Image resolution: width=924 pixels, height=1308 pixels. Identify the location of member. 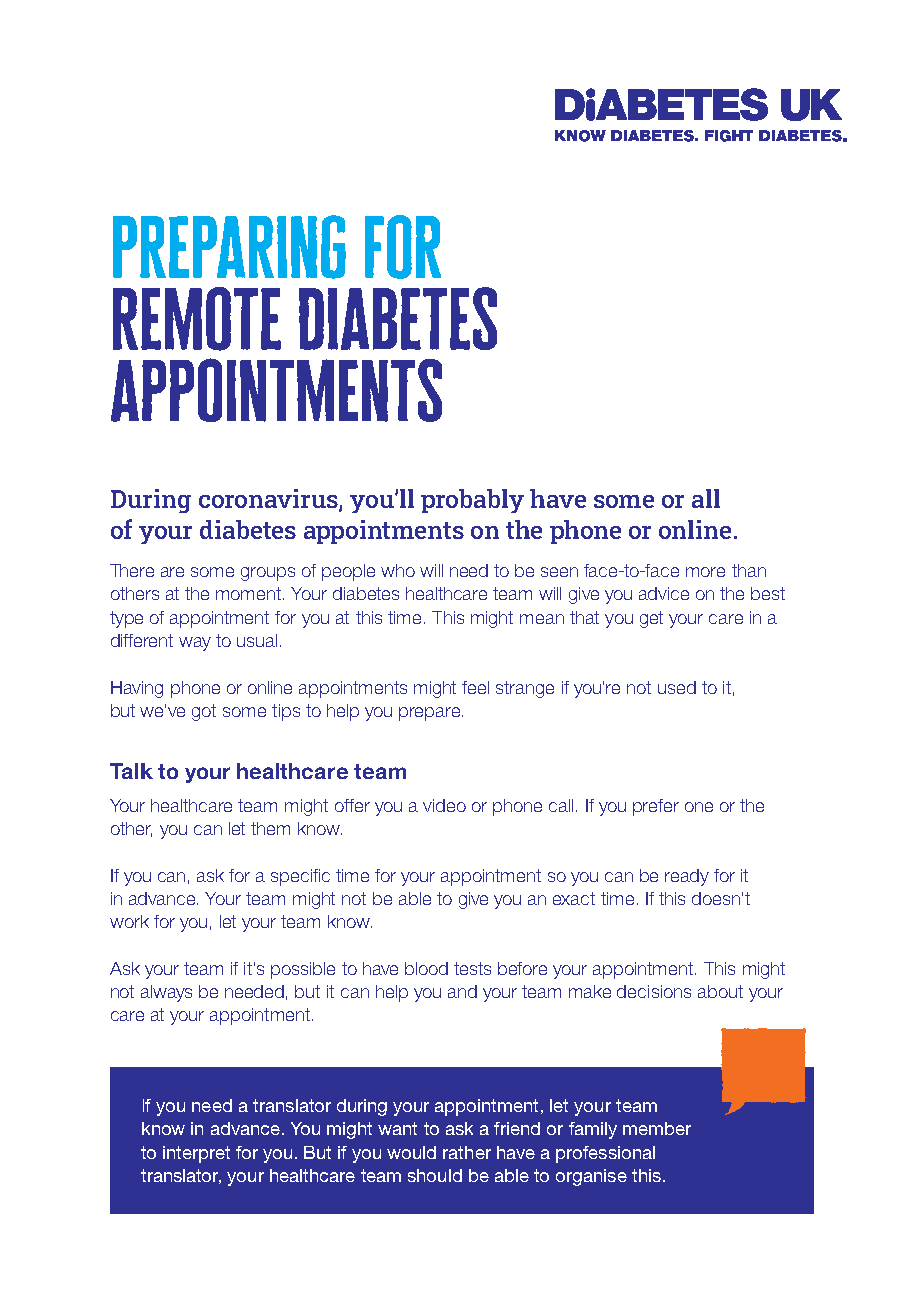
(657, 1128).
